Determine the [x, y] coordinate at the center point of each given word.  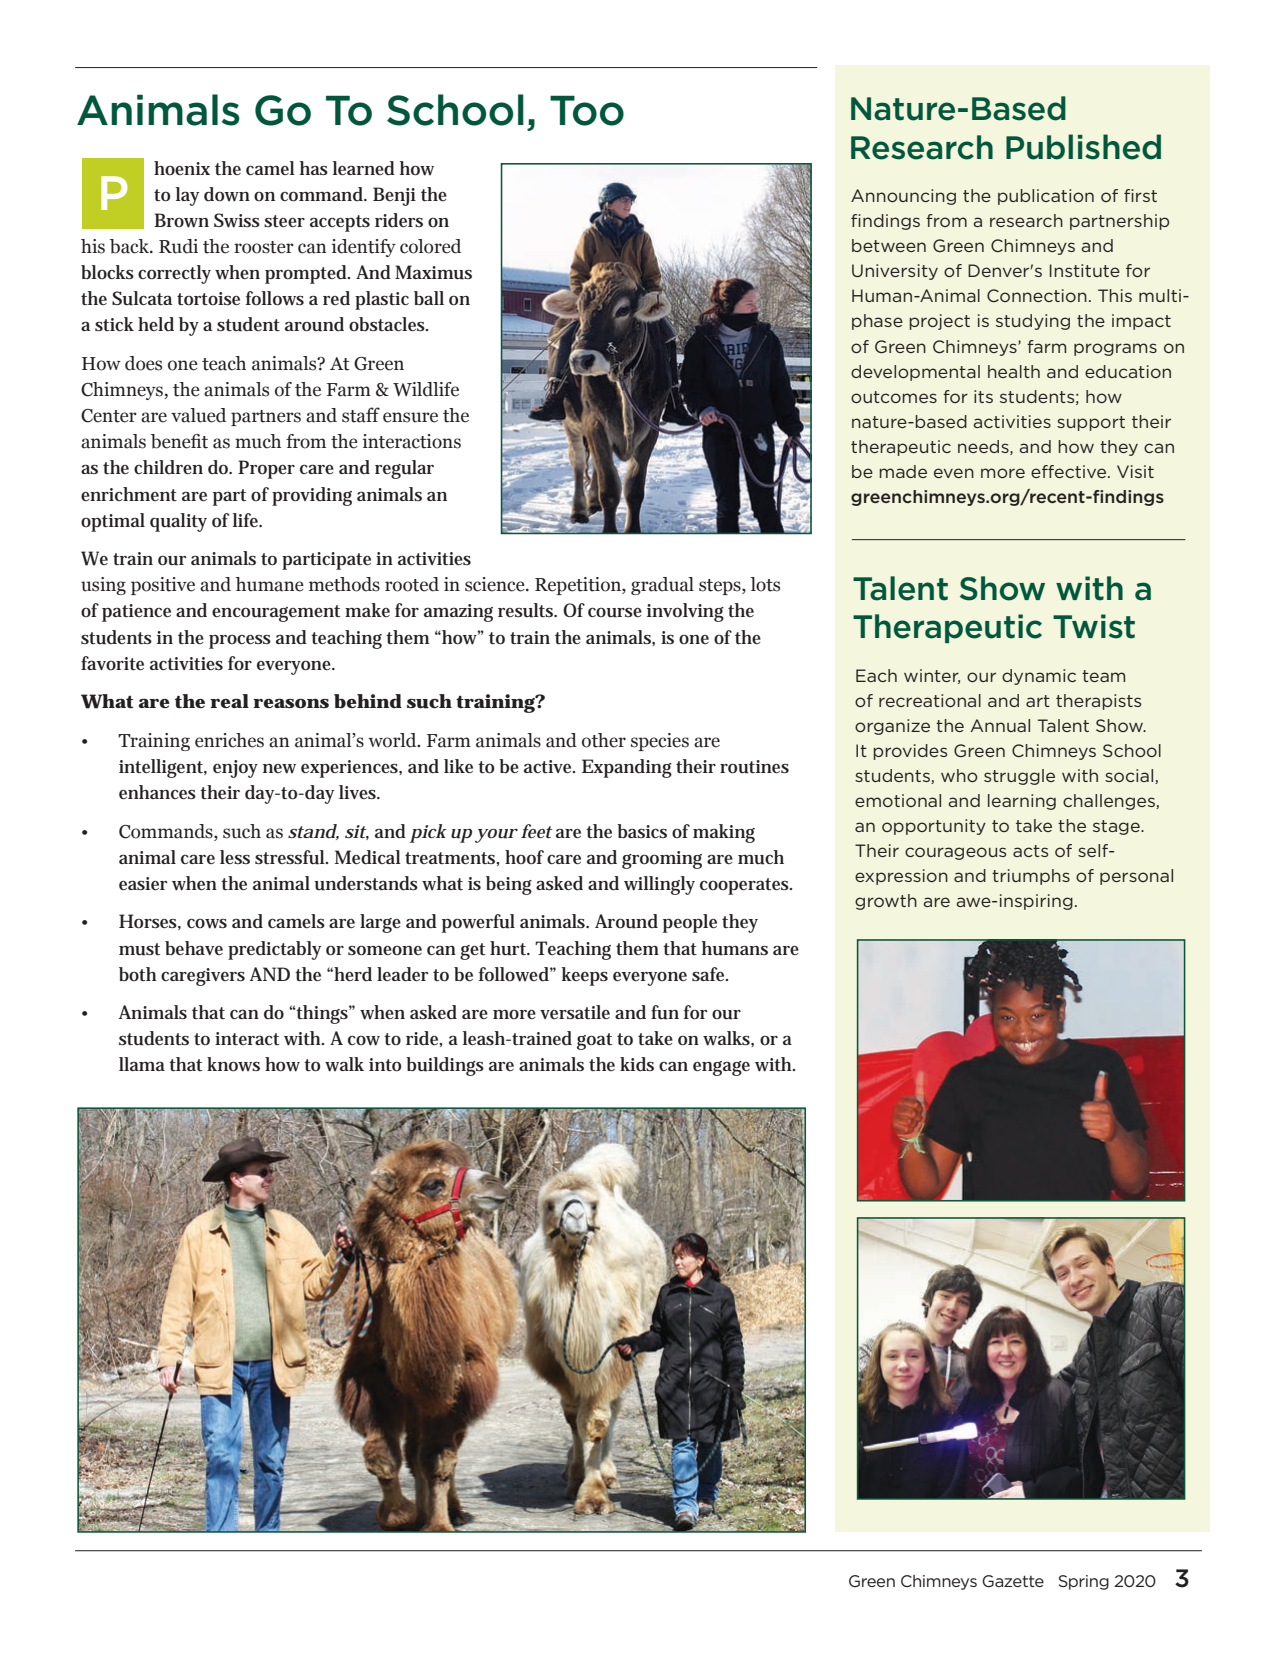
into [385, 1065]
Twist [1094, 626]
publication [1046, 197]
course [615, 612]
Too [587, 110]
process [240, 642]
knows [233, 1064]
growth [886, 902]
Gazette [1013, 1581]
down [227, 194]
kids [637, 1064]
